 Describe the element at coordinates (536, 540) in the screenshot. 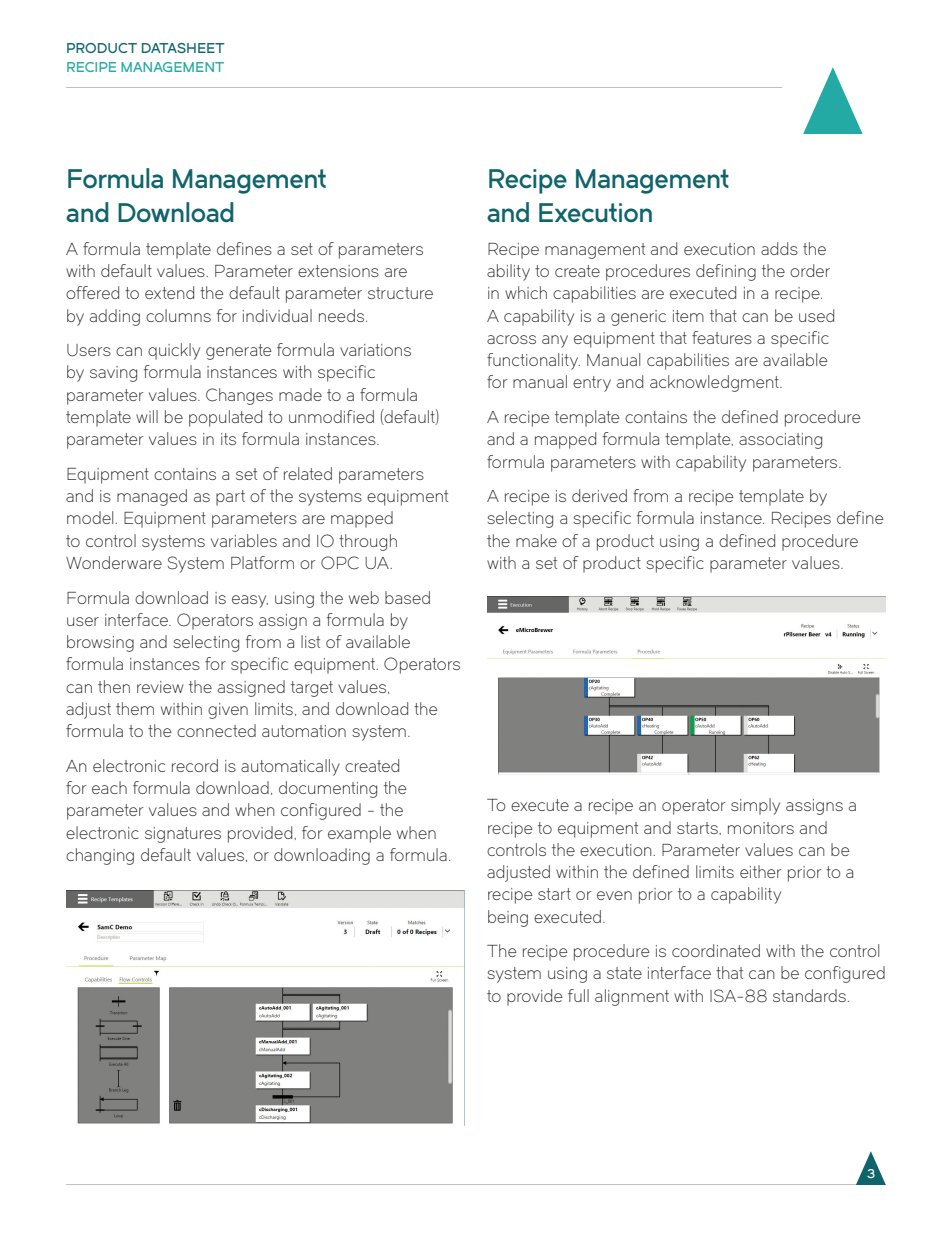

I see `make` at that location.
